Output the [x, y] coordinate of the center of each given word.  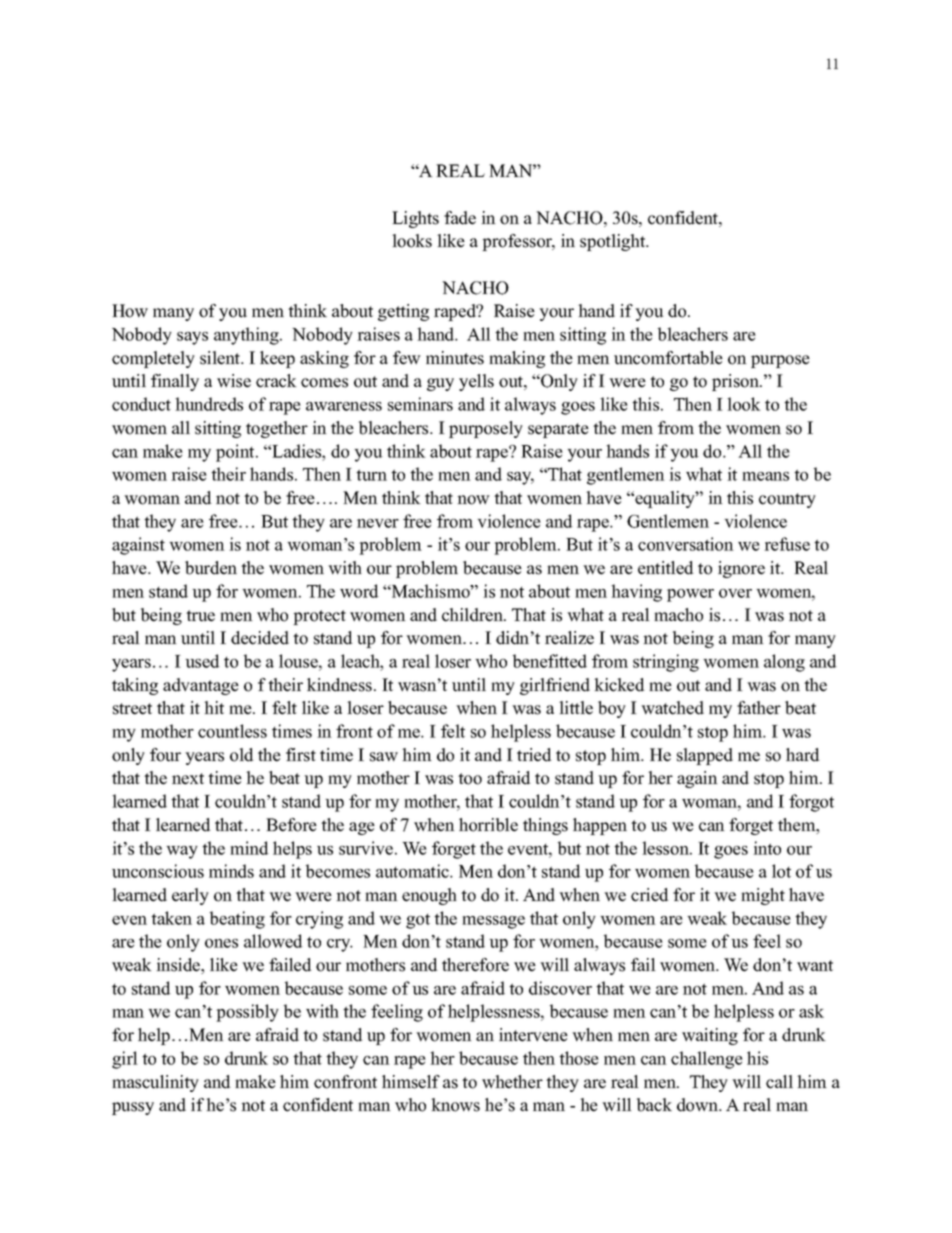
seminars [420, 404]
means [765, 476]
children [473, 615]
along [784, 663]
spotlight [614, 242]
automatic [413, 871]
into [767, 848]
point [236, 453]
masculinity [155, 1083]
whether [512, 1082]
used [202, 661]
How [130, 311]
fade [460, 218]
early [190, 896]
